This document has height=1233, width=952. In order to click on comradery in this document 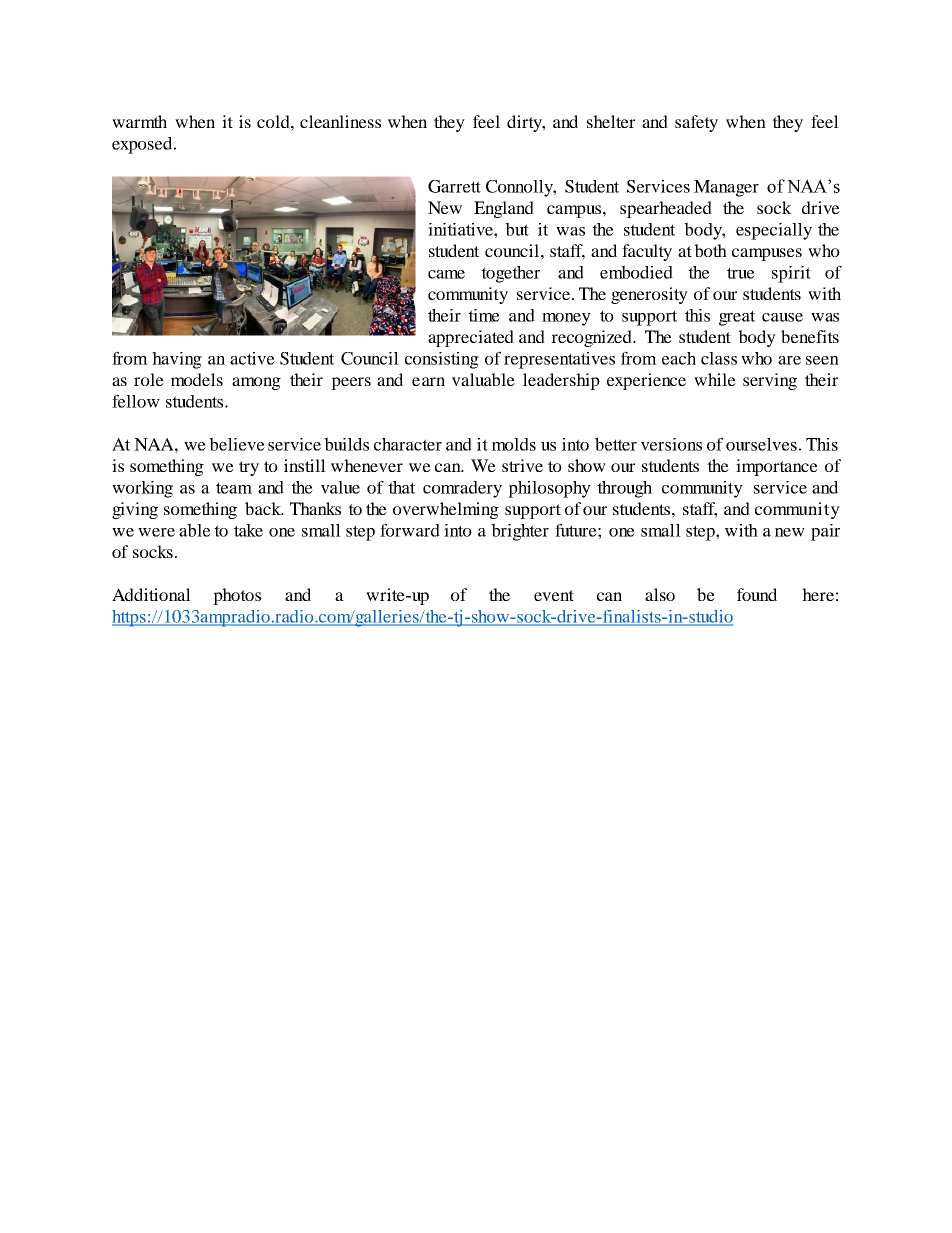, I will do `click(462, 489)`.
